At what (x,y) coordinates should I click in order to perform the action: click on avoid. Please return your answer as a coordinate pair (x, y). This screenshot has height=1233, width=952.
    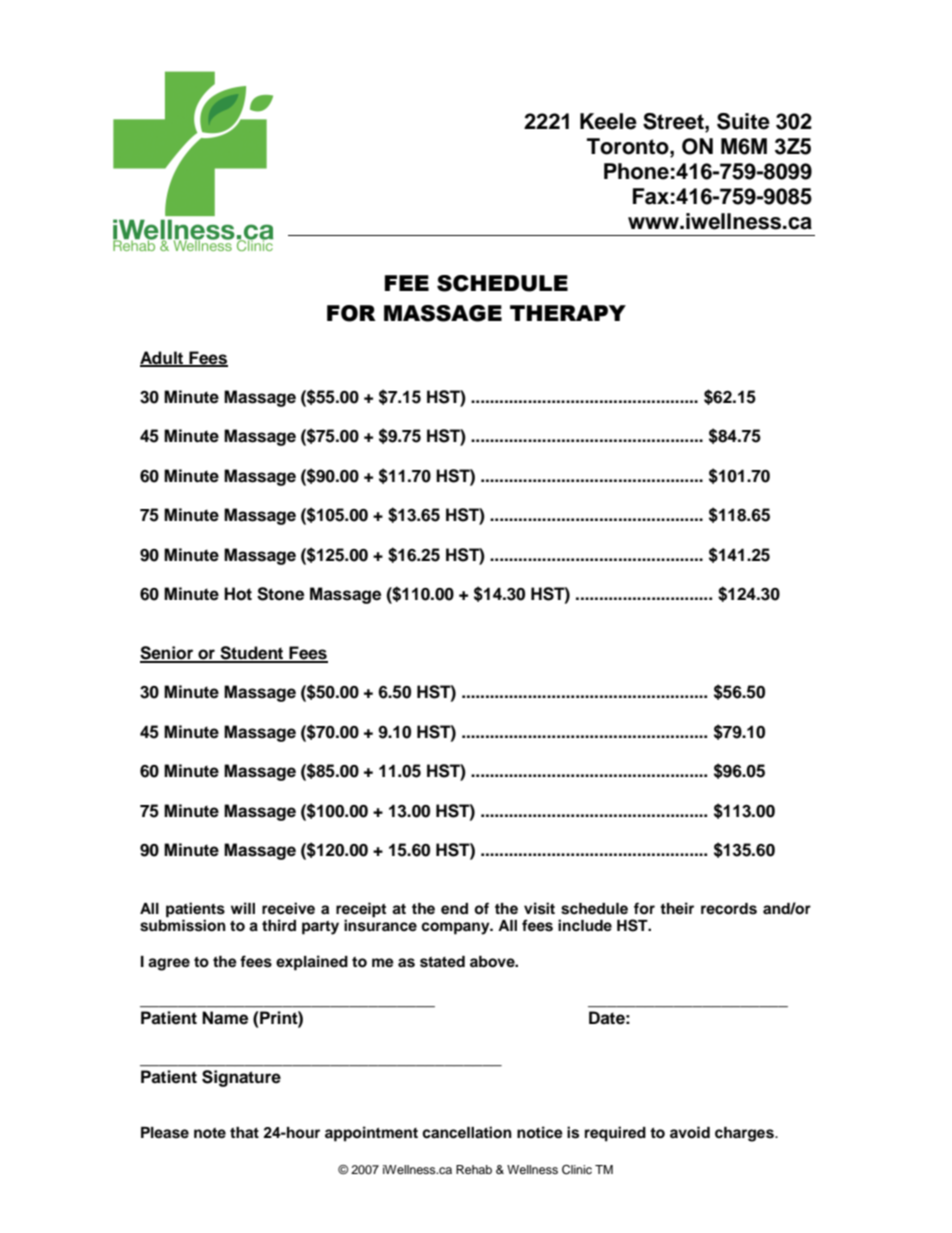
    Looking at the image, I should click on (690, 1132).
